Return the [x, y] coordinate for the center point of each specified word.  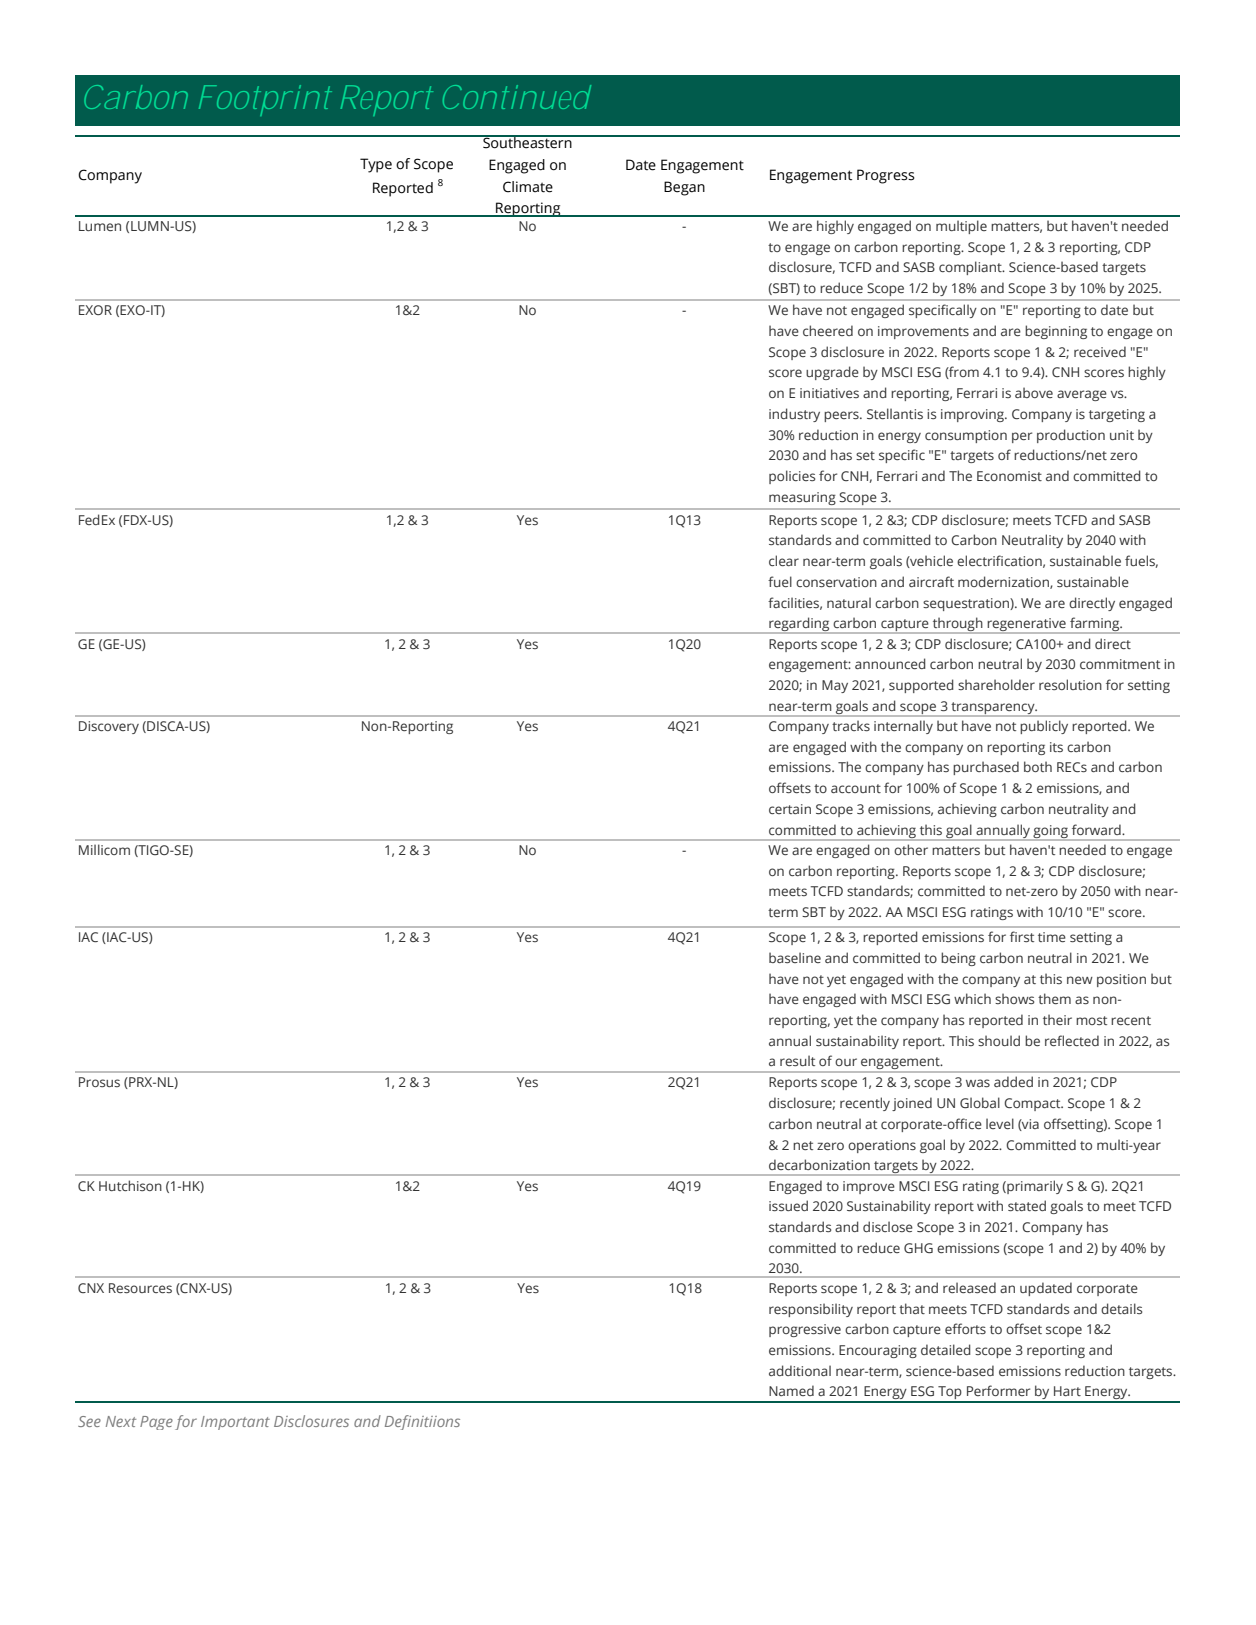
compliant [971, 268]
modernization [1004, 582]
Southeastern [527, 142]
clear [784, 560]
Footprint [265, 100]
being [958, 959]
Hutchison [130, 1185]
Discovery [109, 727]
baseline [795, 957]
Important [235, 1423]
